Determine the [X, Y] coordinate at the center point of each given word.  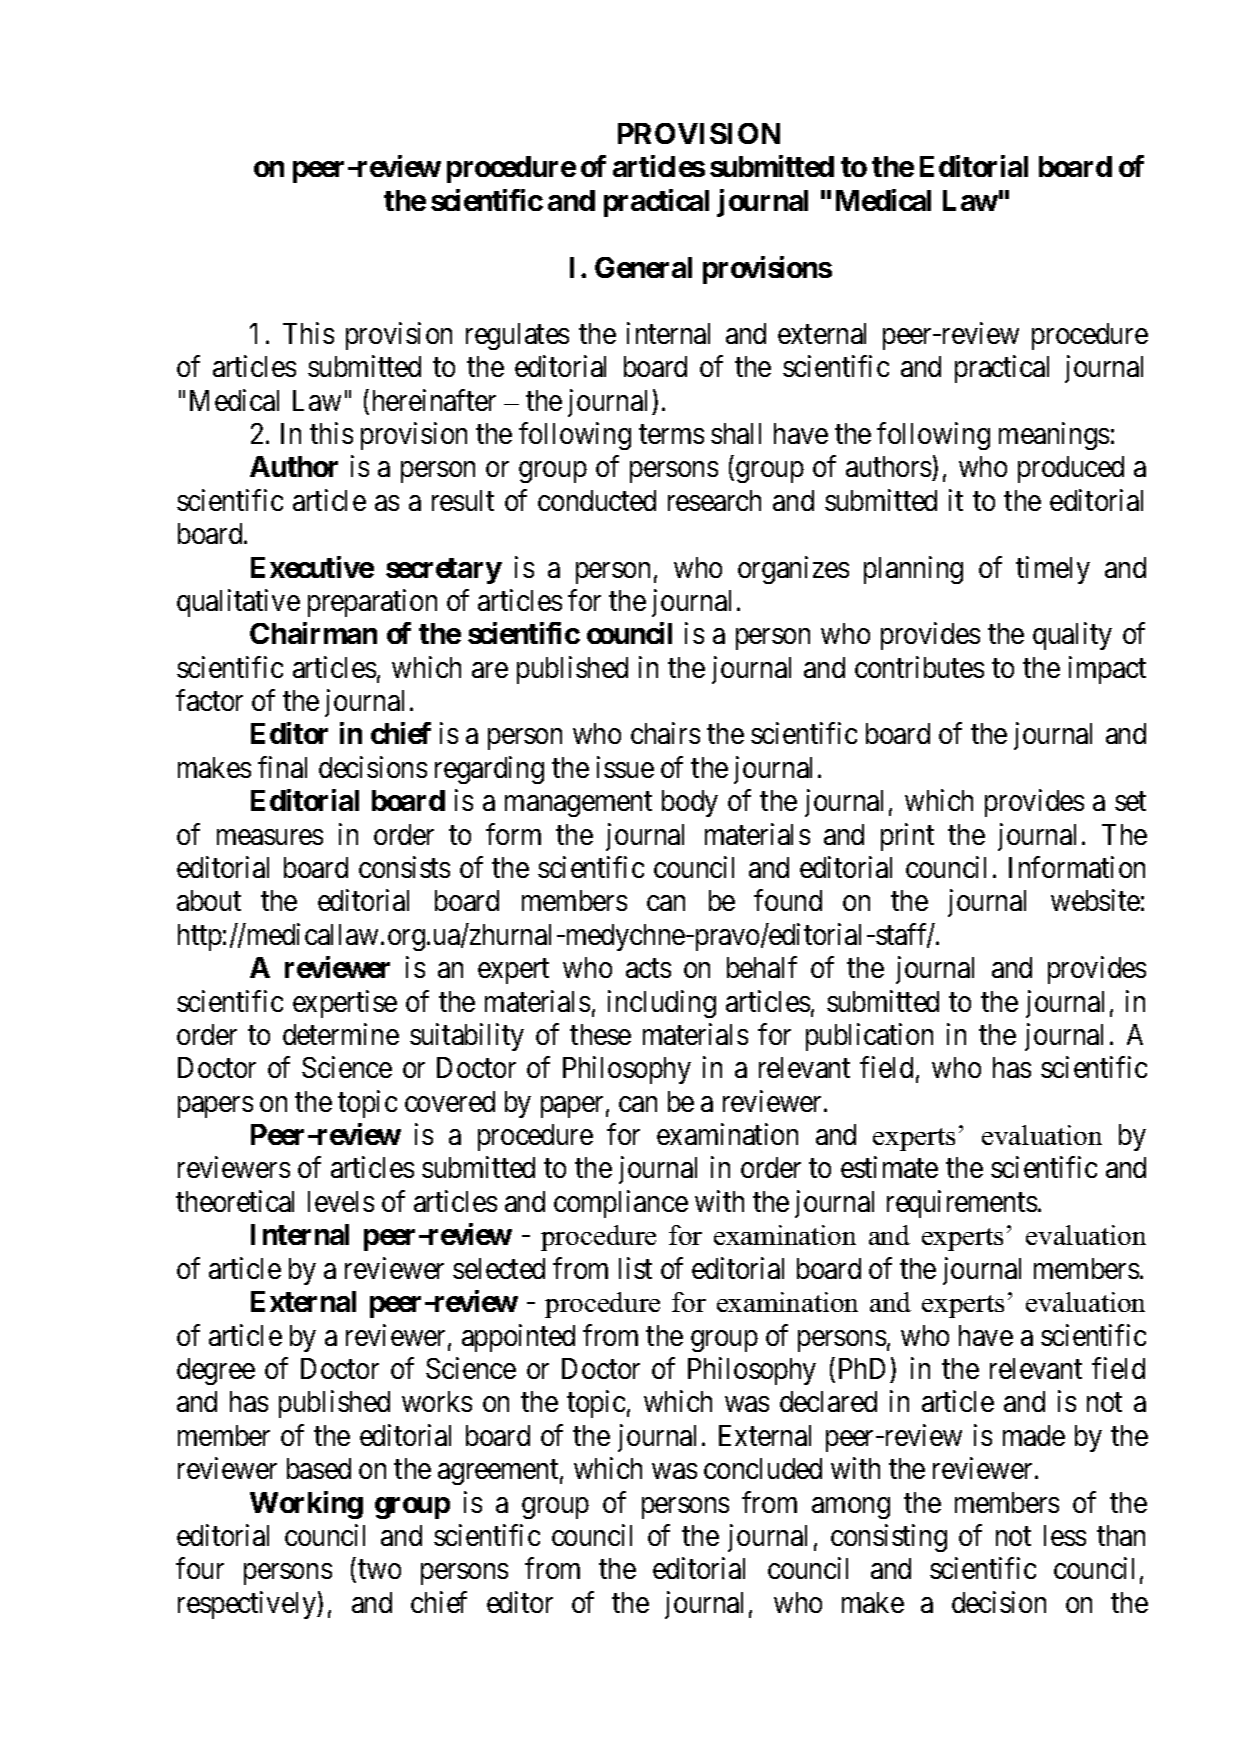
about [209, 900]
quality [1072, 636]
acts [648, 968]
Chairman [313, 633]
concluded [763, 1468]
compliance [621, 1204]
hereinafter [434, 400]
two [379, 1569]
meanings [1054, 436]
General [643, 267]
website [1095, 900]
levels [341, 1201]
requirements [962, 1204]
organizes [793, 570]
